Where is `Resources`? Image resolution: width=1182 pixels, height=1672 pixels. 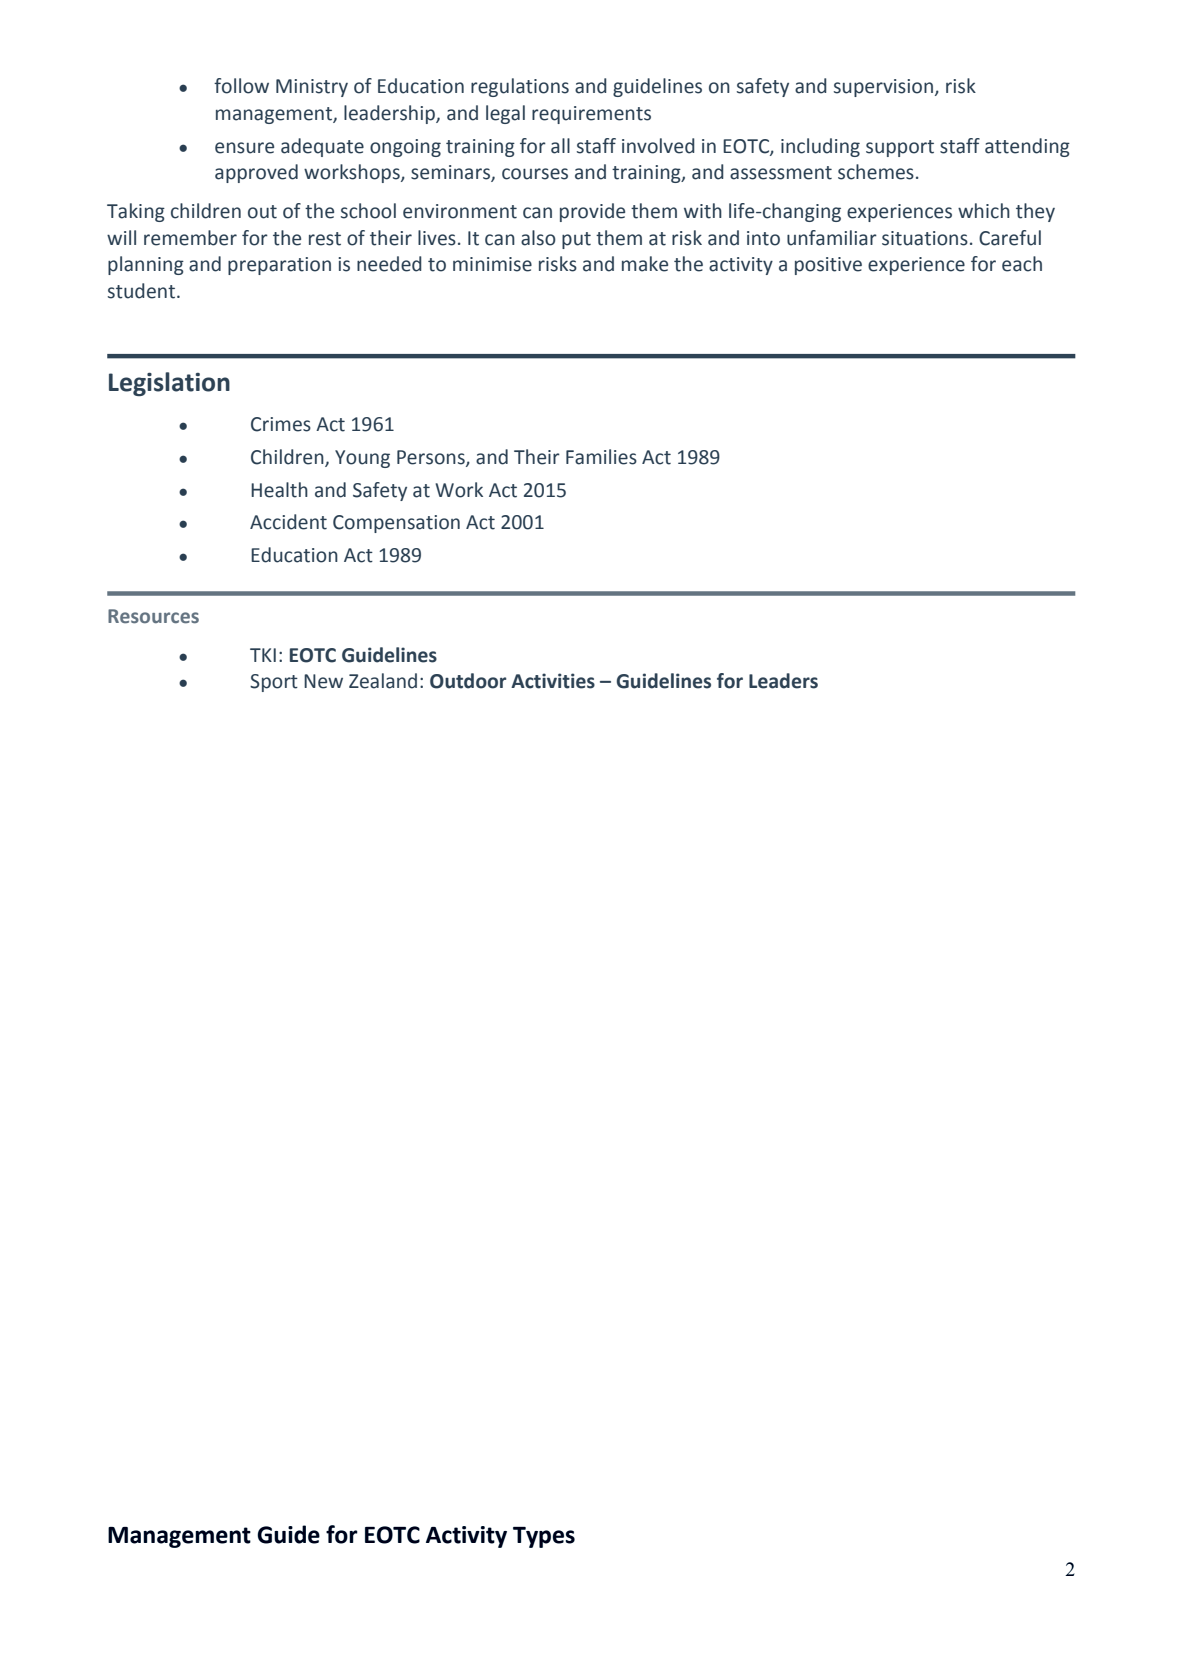
Resources is located at coordinates (153, 616).
